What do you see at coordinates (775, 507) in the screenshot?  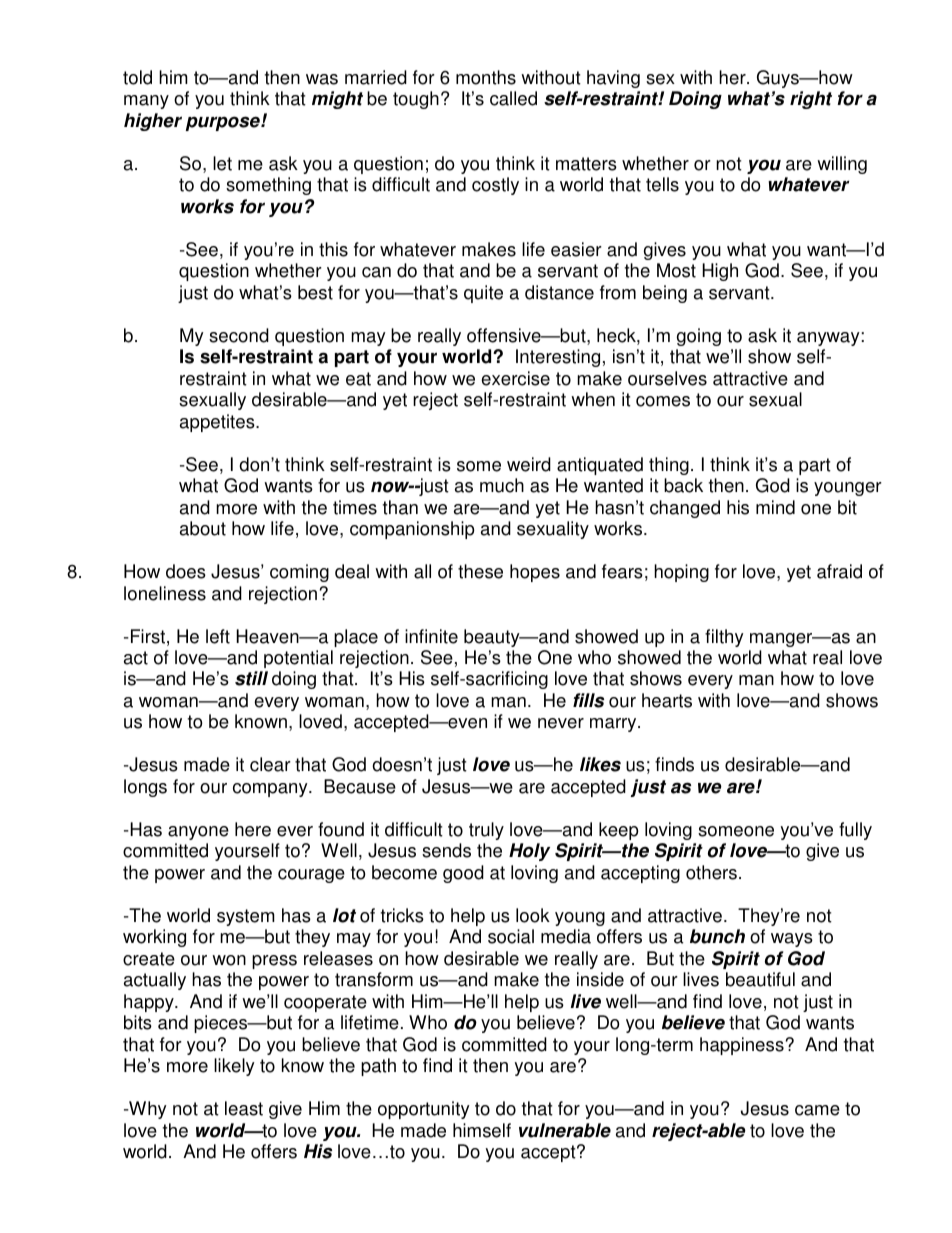 I see `mind` at bounding box center [775, 507].
